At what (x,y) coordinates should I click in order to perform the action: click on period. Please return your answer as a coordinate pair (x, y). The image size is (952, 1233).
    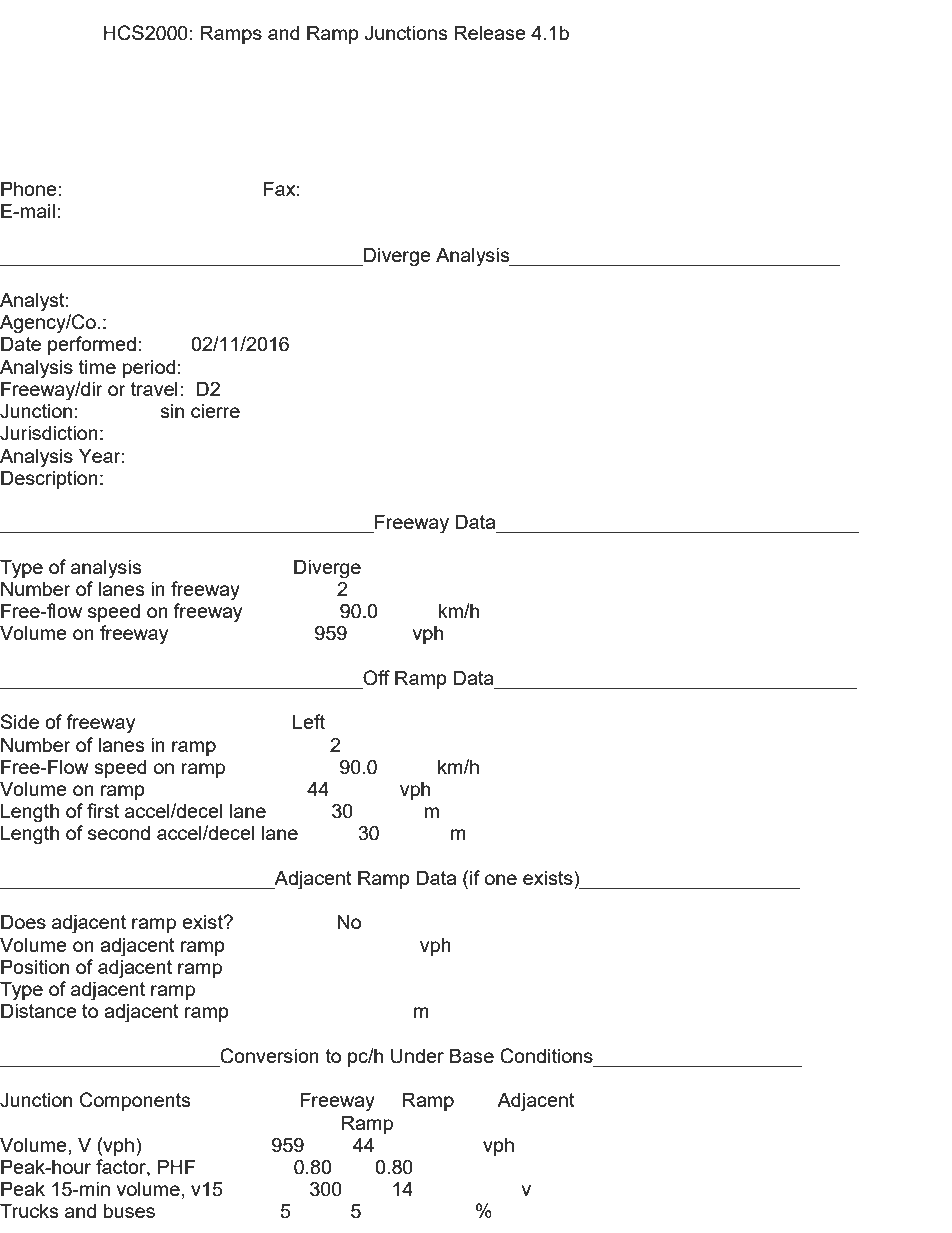
    Looking at the image, I should click on (149, 368).
